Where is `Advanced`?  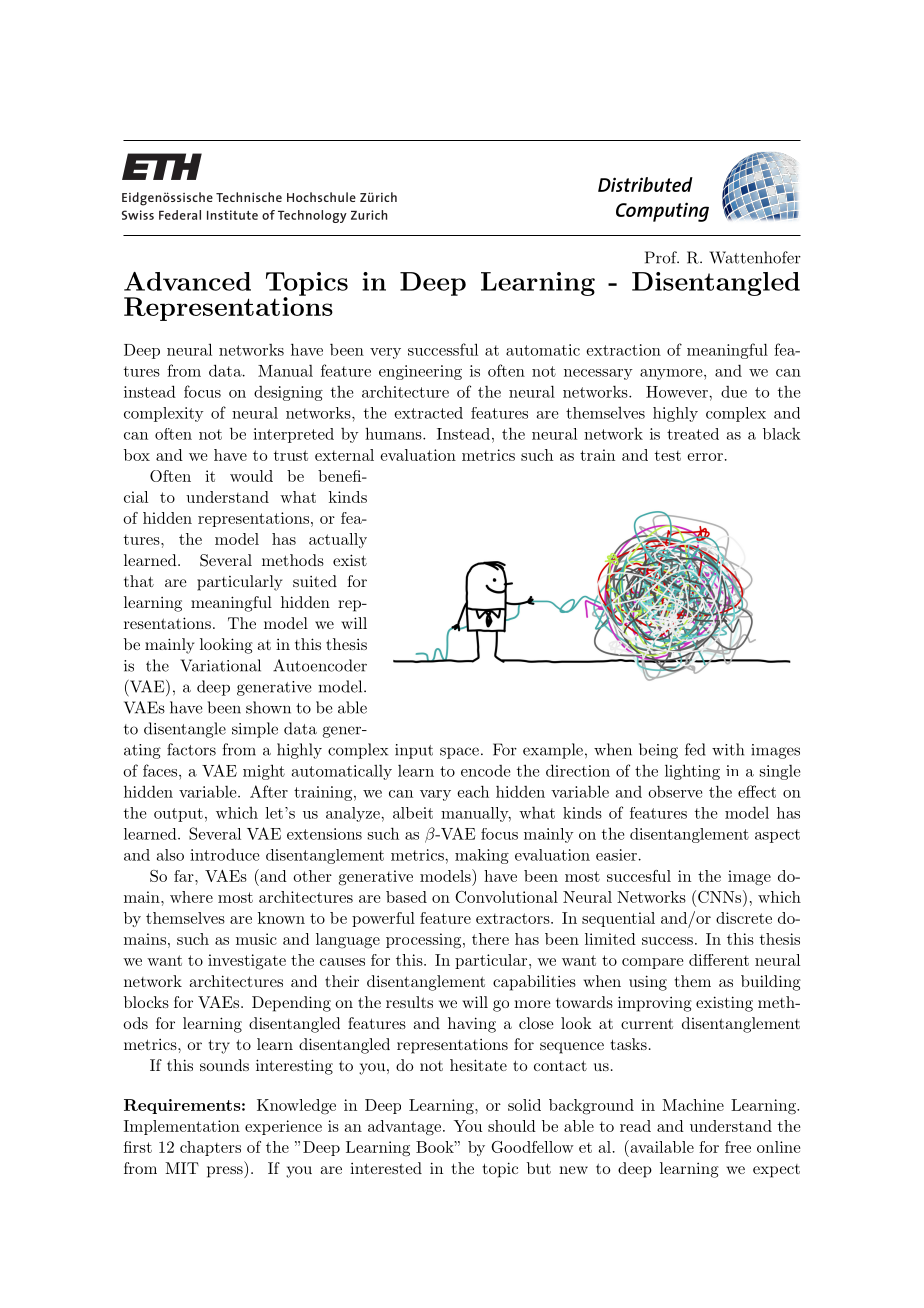 Advanced is located at coordinates (187, 281).
